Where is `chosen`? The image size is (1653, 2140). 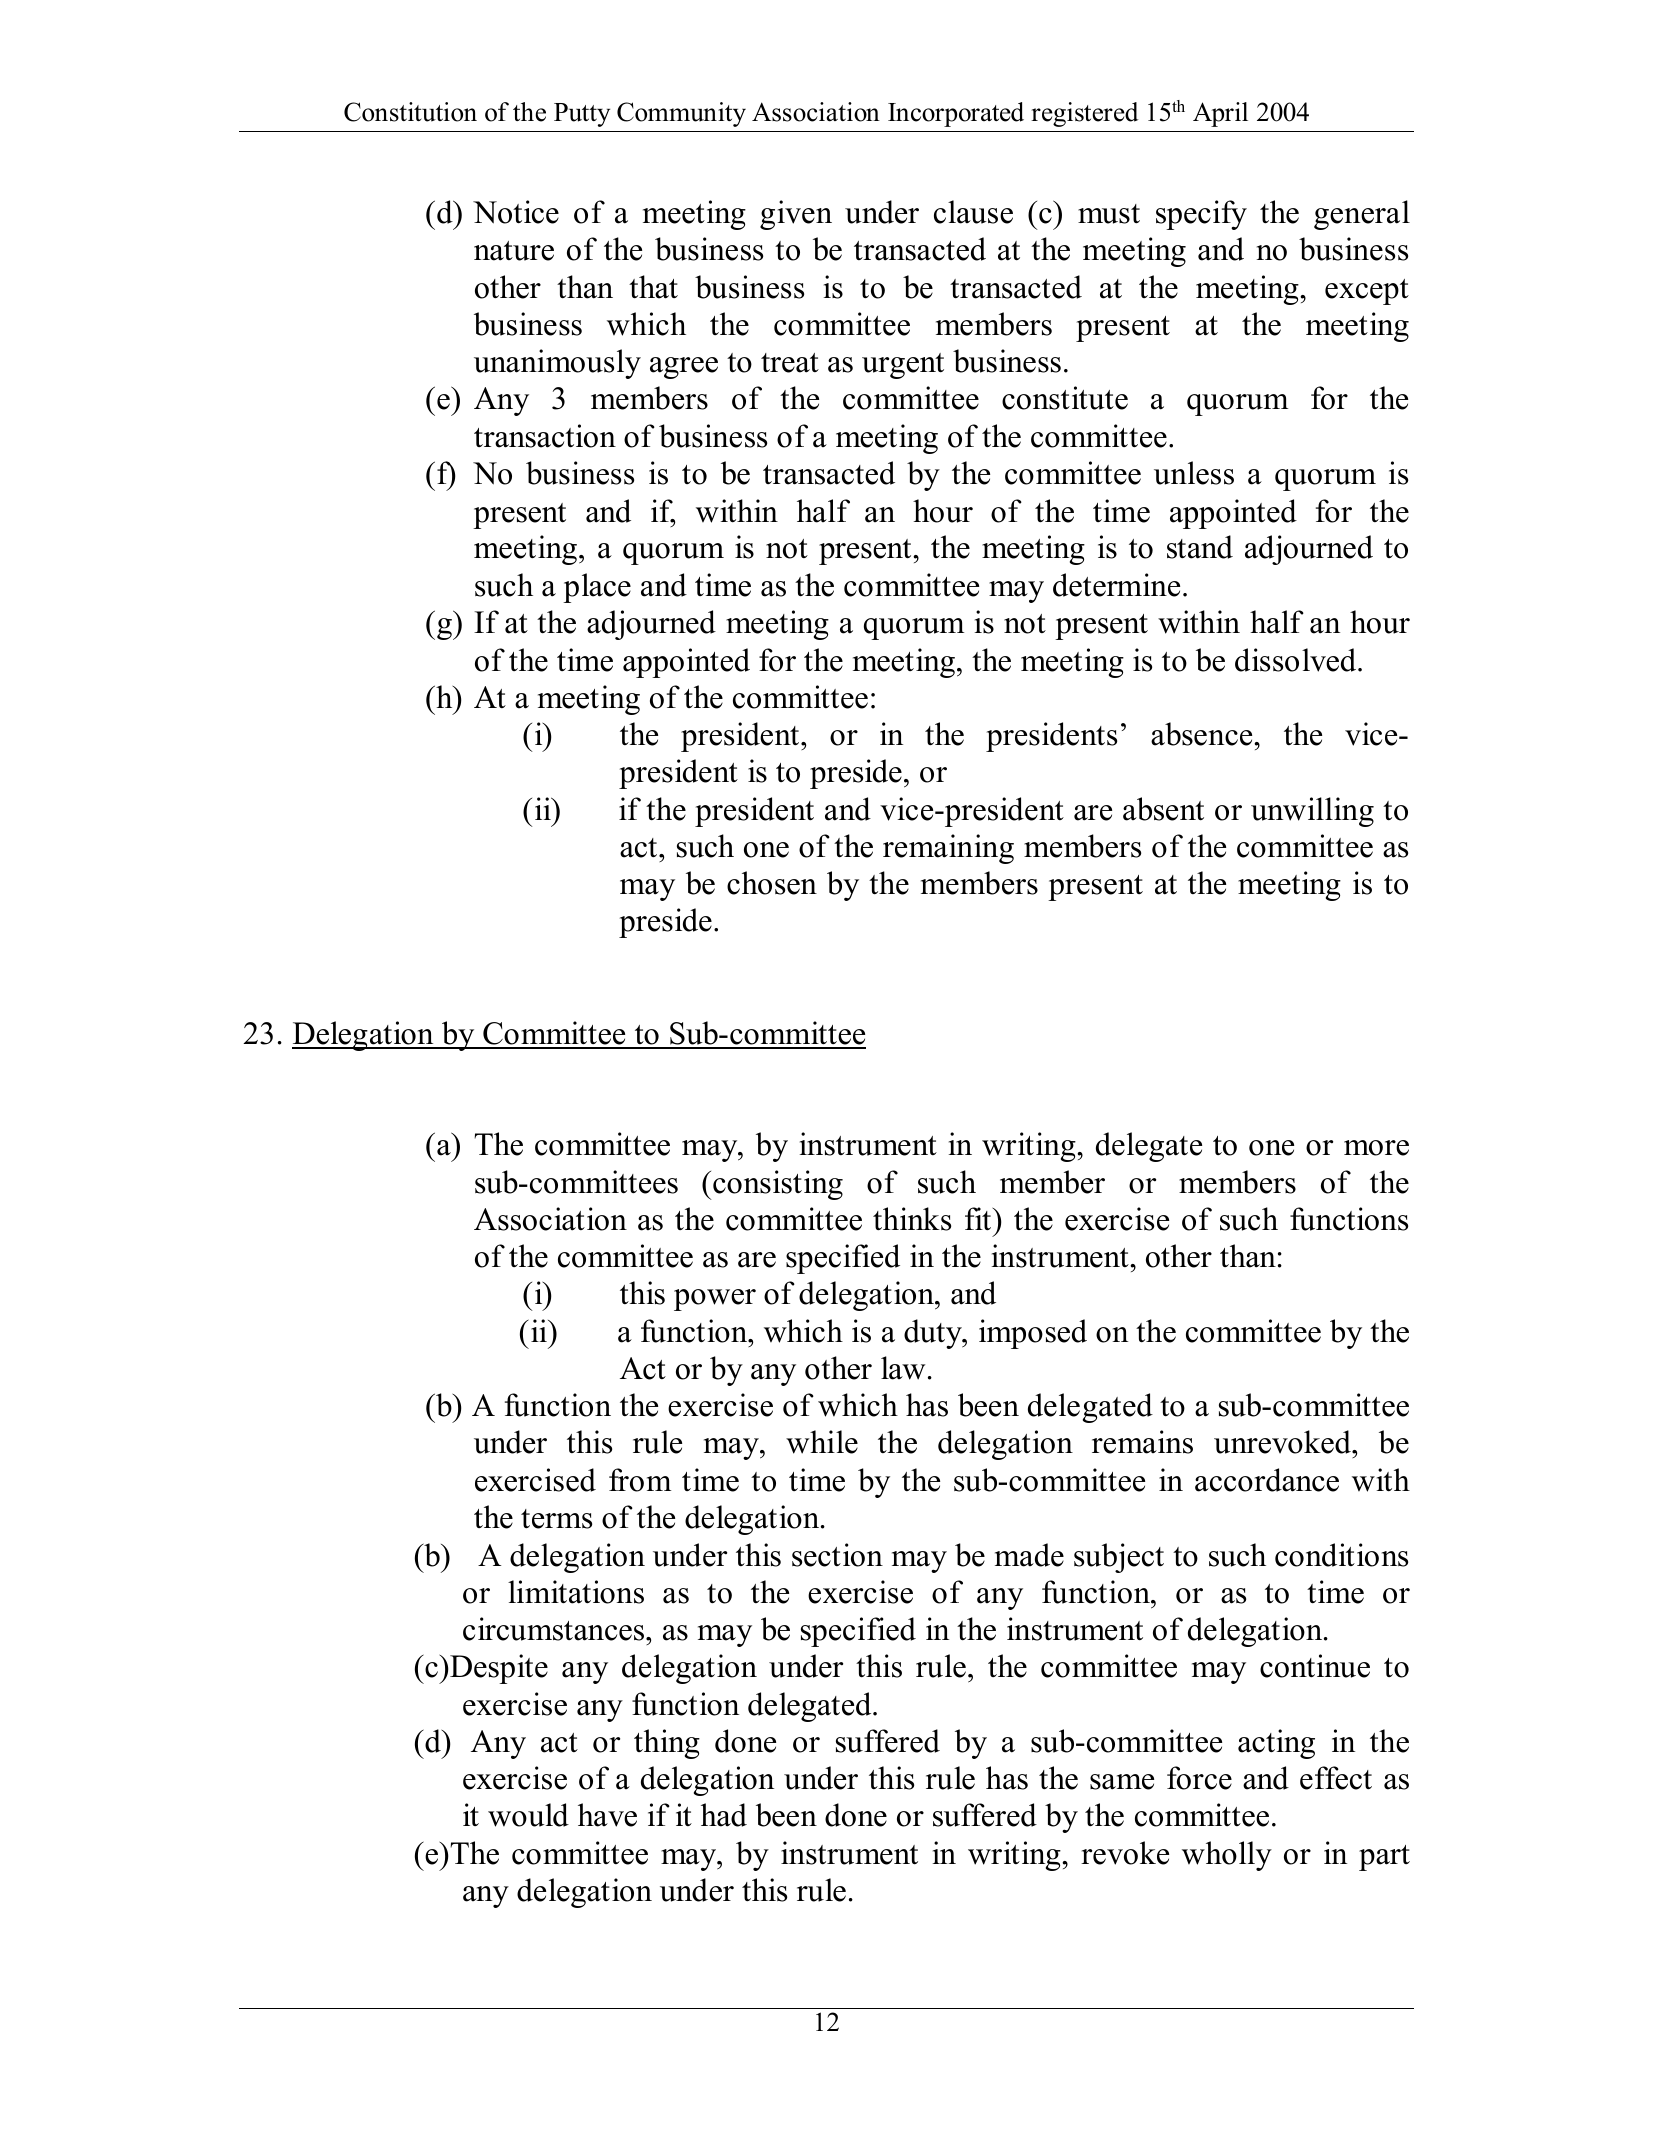 chosen is located at coordinates (772, 883).
